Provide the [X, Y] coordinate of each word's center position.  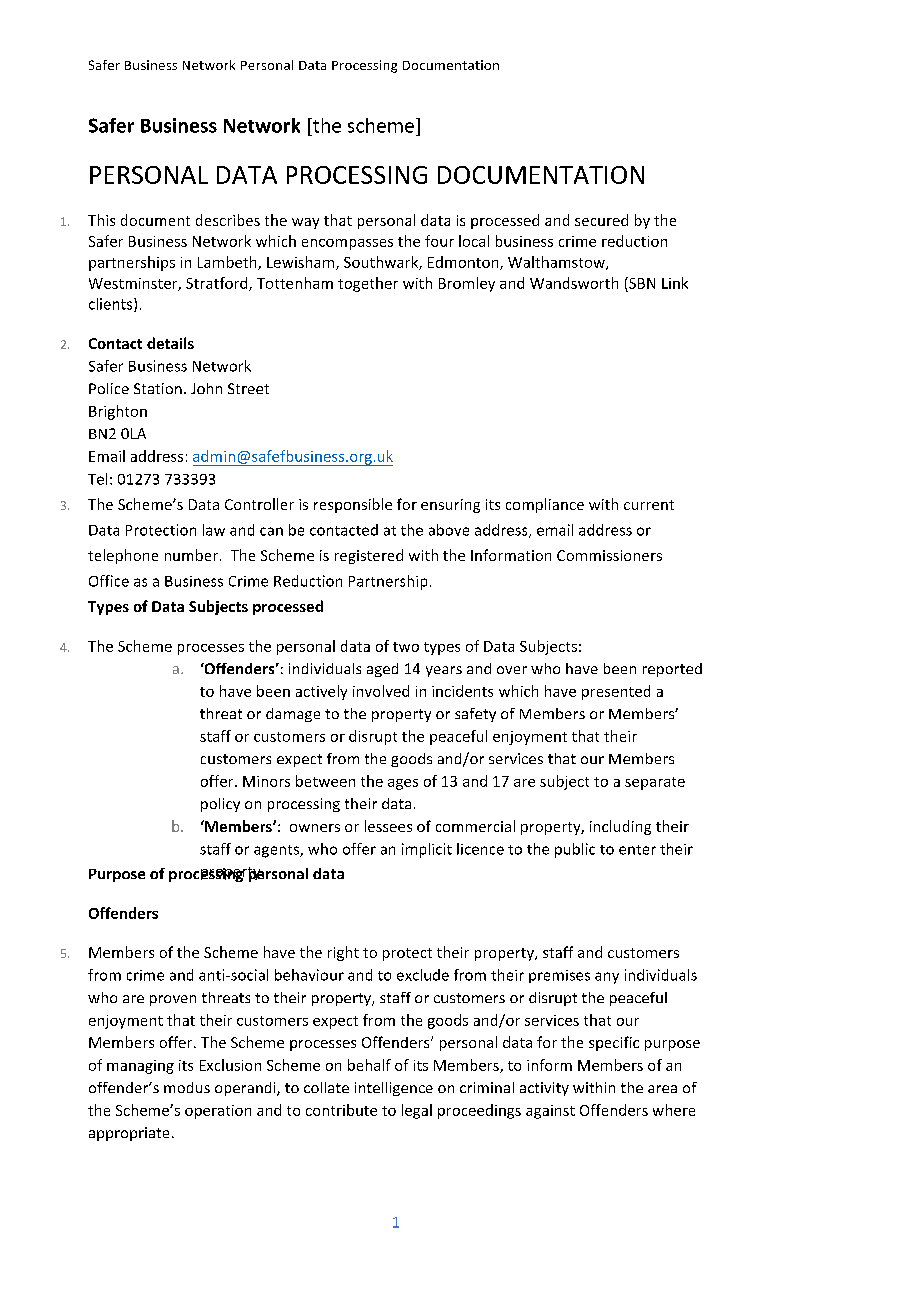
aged [382, 670]
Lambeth [228, 263]
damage [293, 715]
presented [616, 692]
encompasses [347, 244]
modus [187, 1087]
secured [601, 220]
